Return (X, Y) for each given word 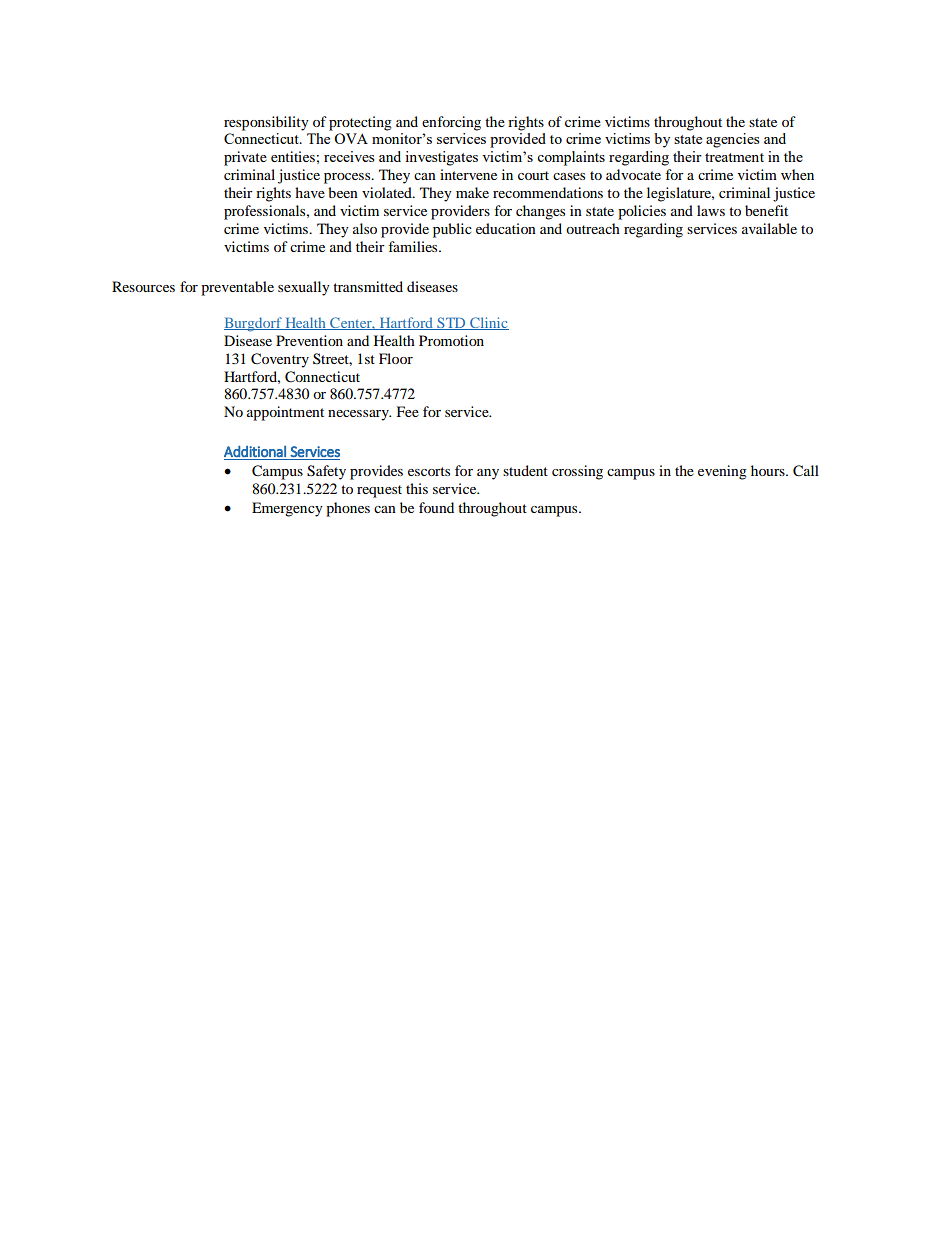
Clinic (488, 323)
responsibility (266, 123)
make (472, 192)
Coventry (280, 360)
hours (769, 470)
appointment (285, 413)
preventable (237, 288)
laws (711, 210)
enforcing (451, 123)
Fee (408, 411)
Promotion (451, 340)
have (310, 192)
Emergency (287, 509)
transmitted (368, 286)
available (769, 228)
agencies (733, 140)
